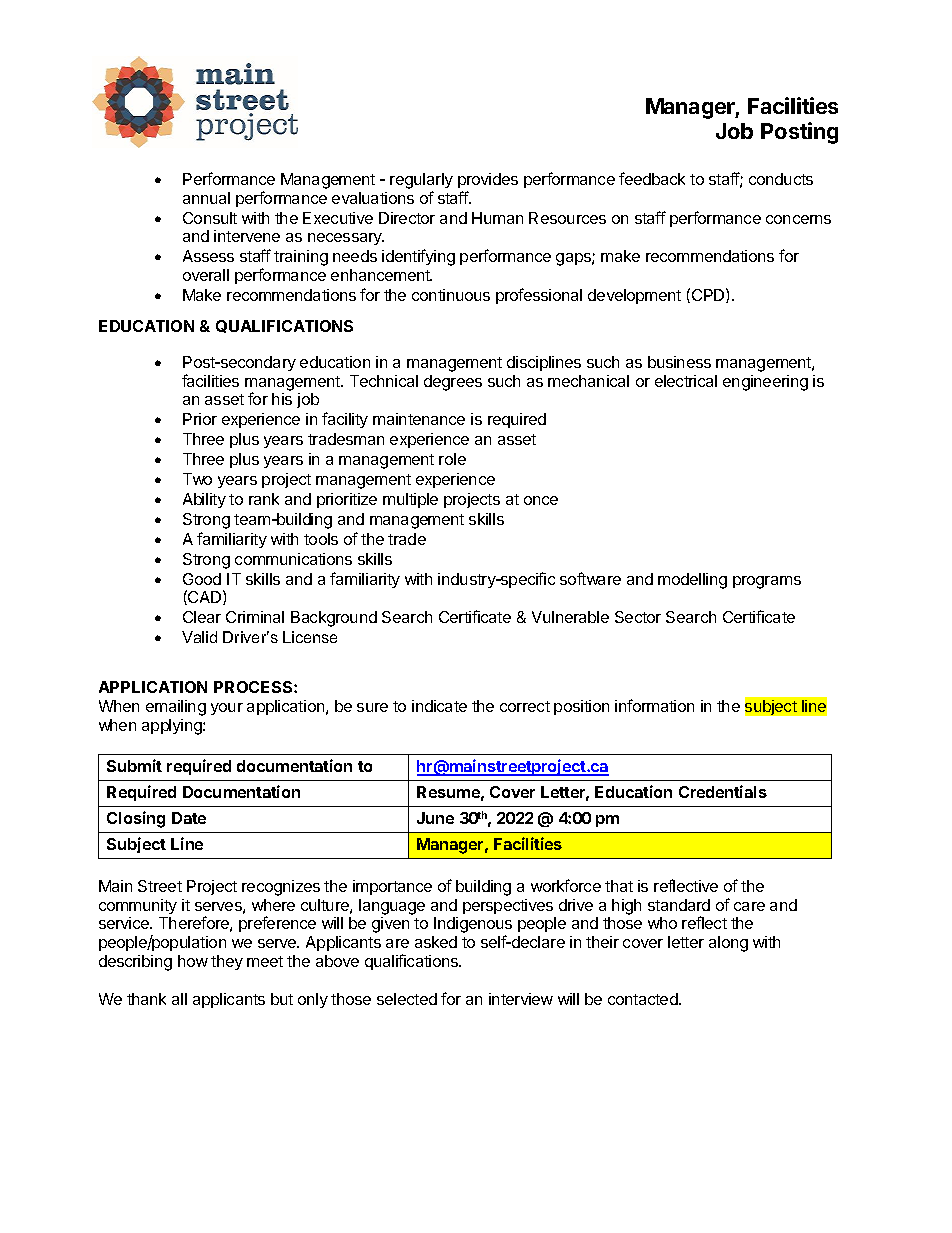 Image resolution: width=952 pixels, height=1233 pixels. Describe the element at coordinates (652, 178) in the page. I see `feedback` at that location.
